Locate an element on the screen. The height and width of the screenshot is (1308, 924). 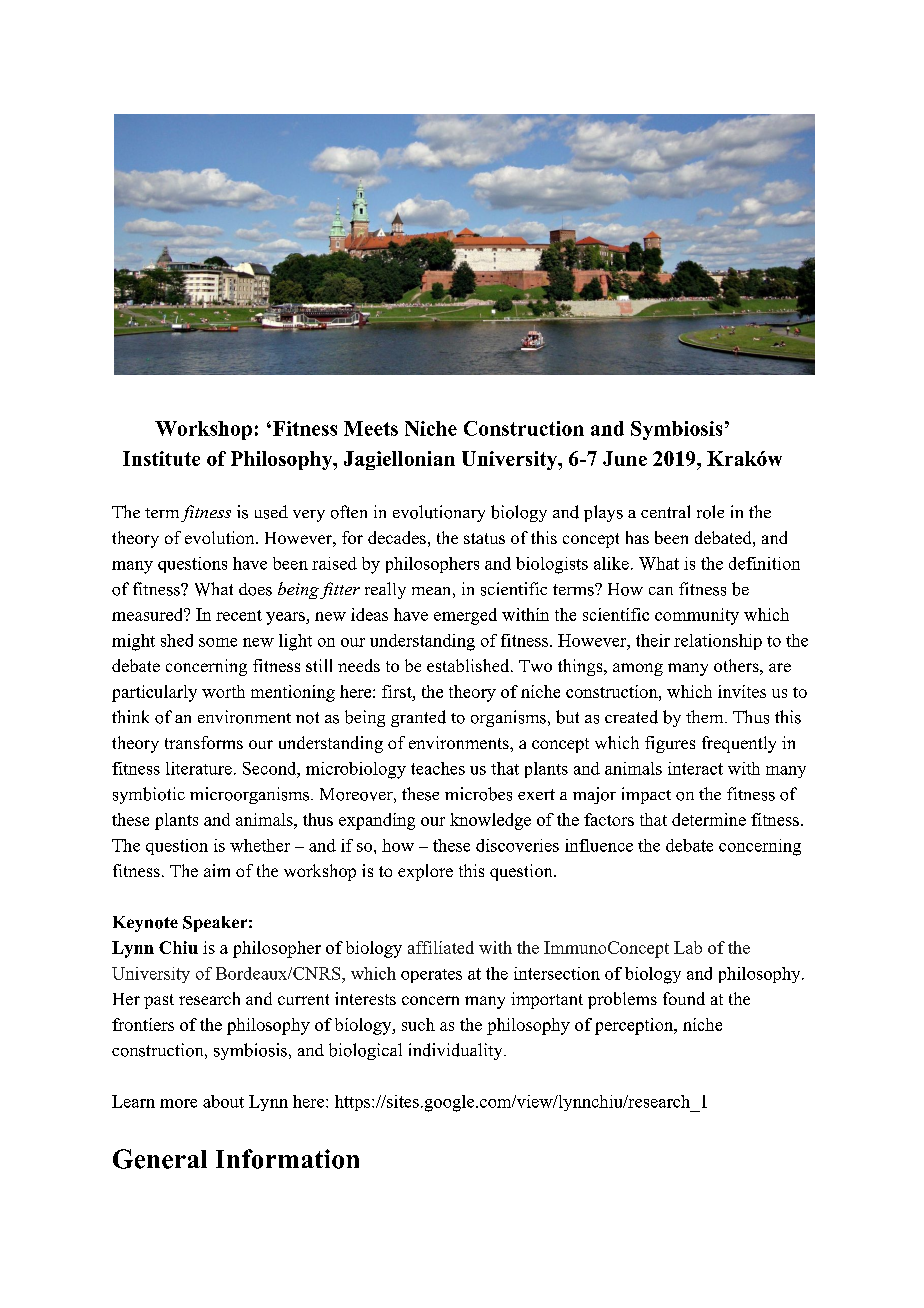
June is located at coordinates (625, 458).
